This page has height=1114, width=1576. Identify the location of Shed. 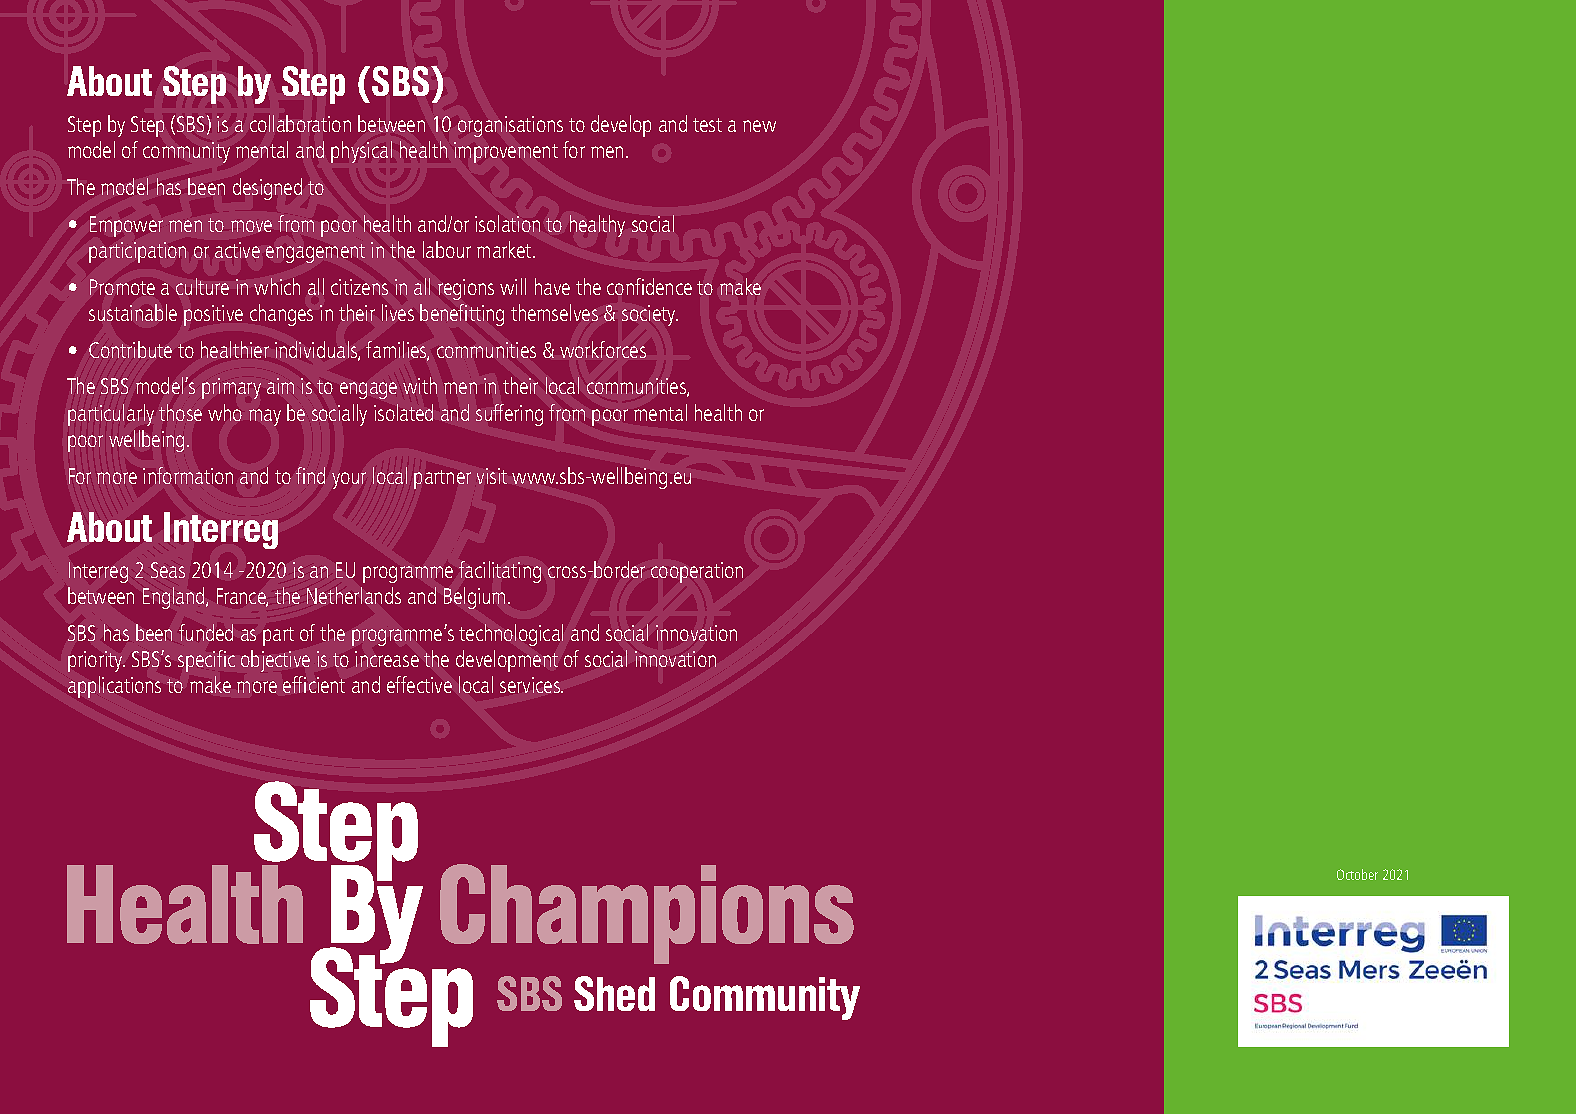
(614, 993).
